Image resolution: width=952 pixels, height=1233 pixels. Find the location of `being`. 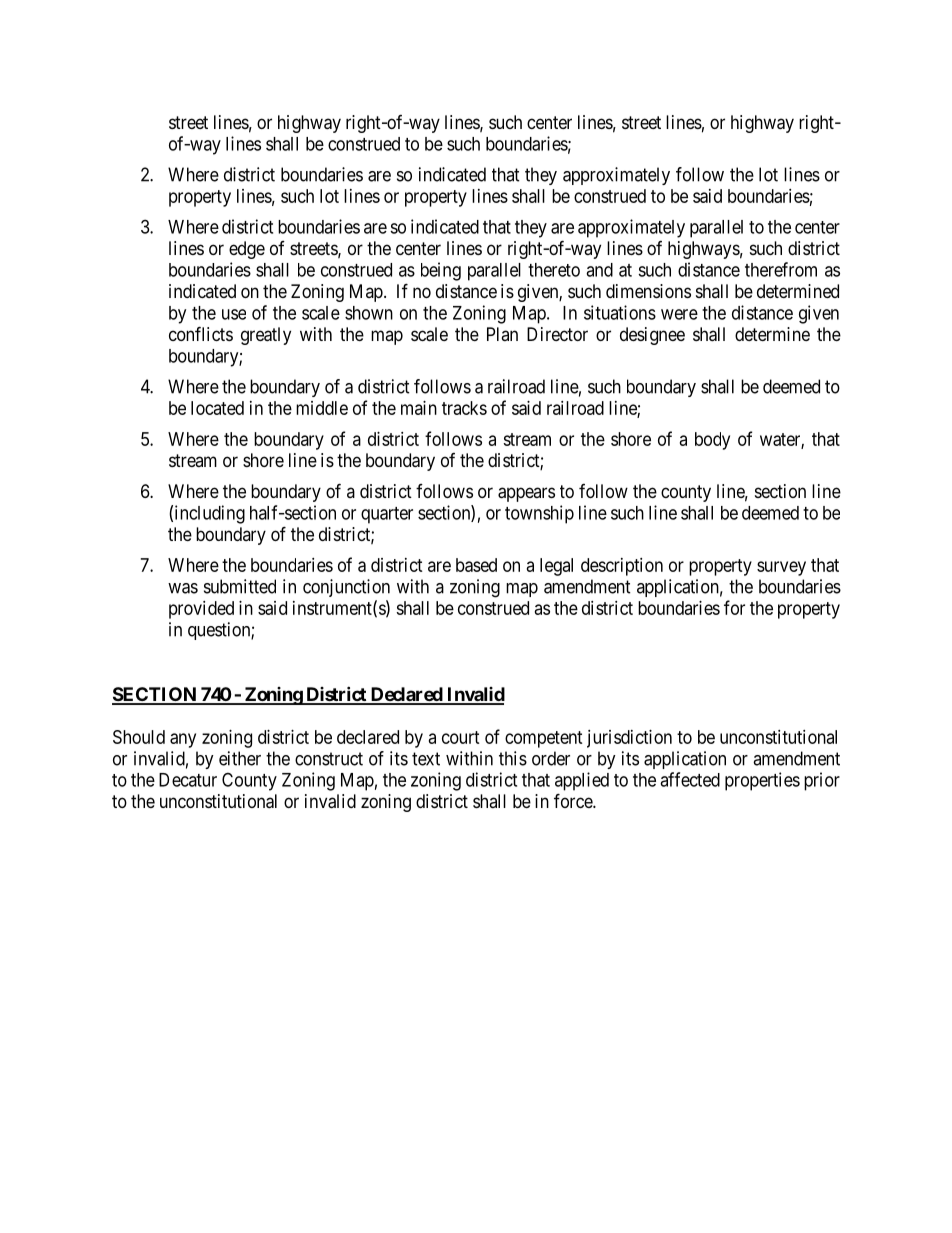

being is located at coordinates (441, 271).
